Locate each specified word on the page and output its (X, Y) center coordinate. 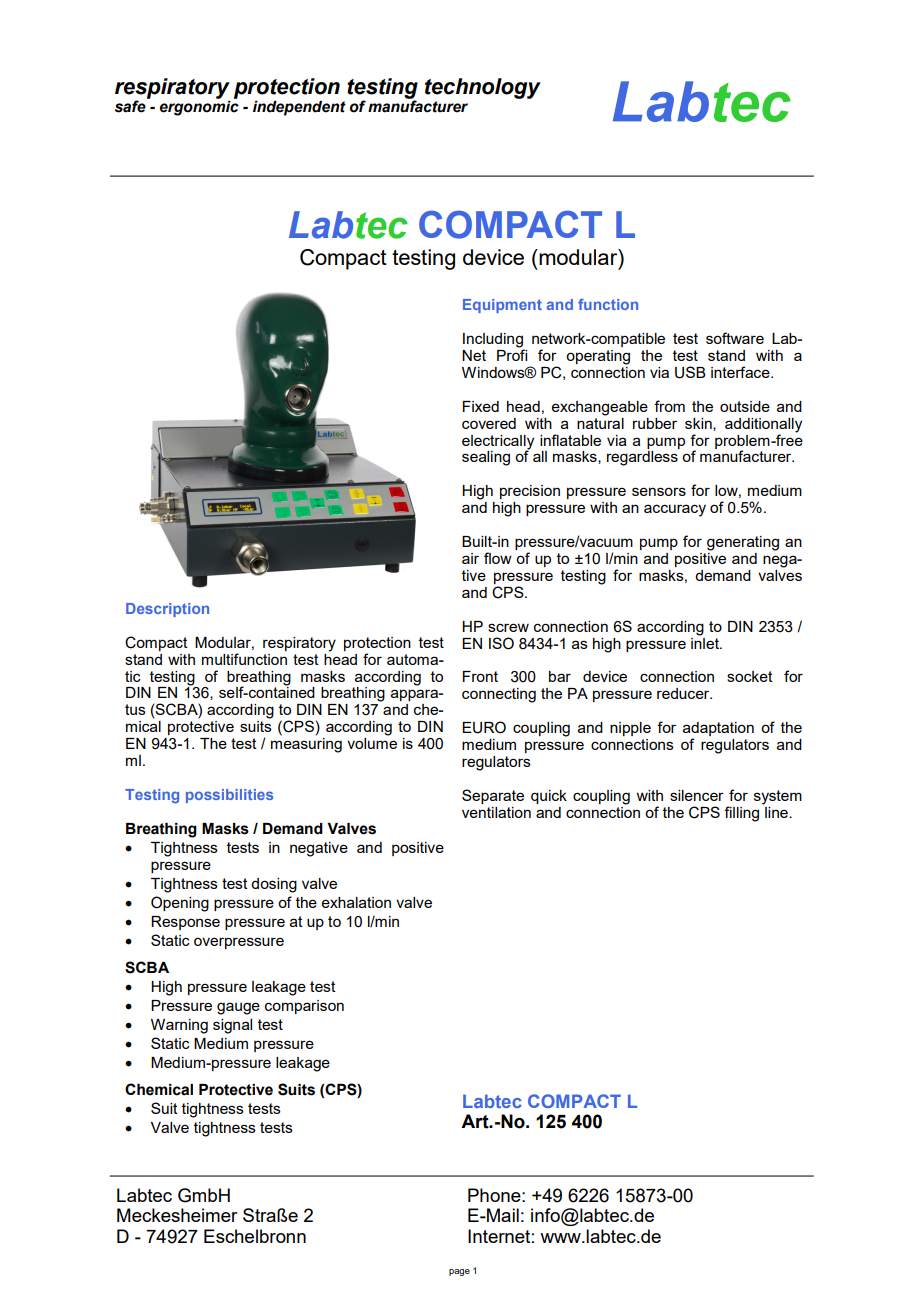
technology (483, 88)
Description (167, 610)
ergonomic (199, 107)
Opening (180, 904)
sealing (486, 458)
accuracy (675, 510)
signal (232, 1026)
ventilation (496, 812)
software (735, 338)
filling (741, 814)
